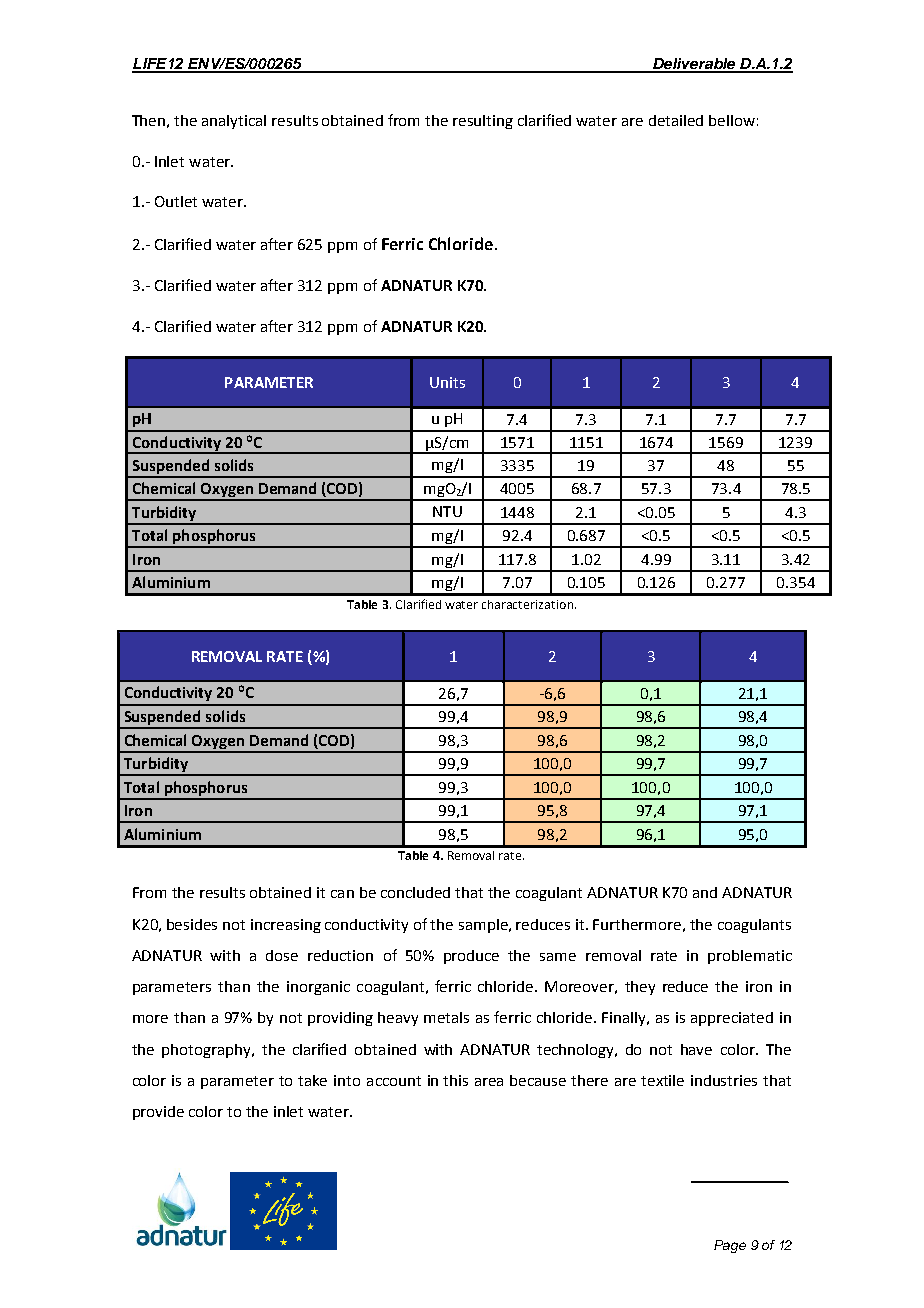 This document has height=1308, width=924. I want to click on provide, so click(158, 1113).
